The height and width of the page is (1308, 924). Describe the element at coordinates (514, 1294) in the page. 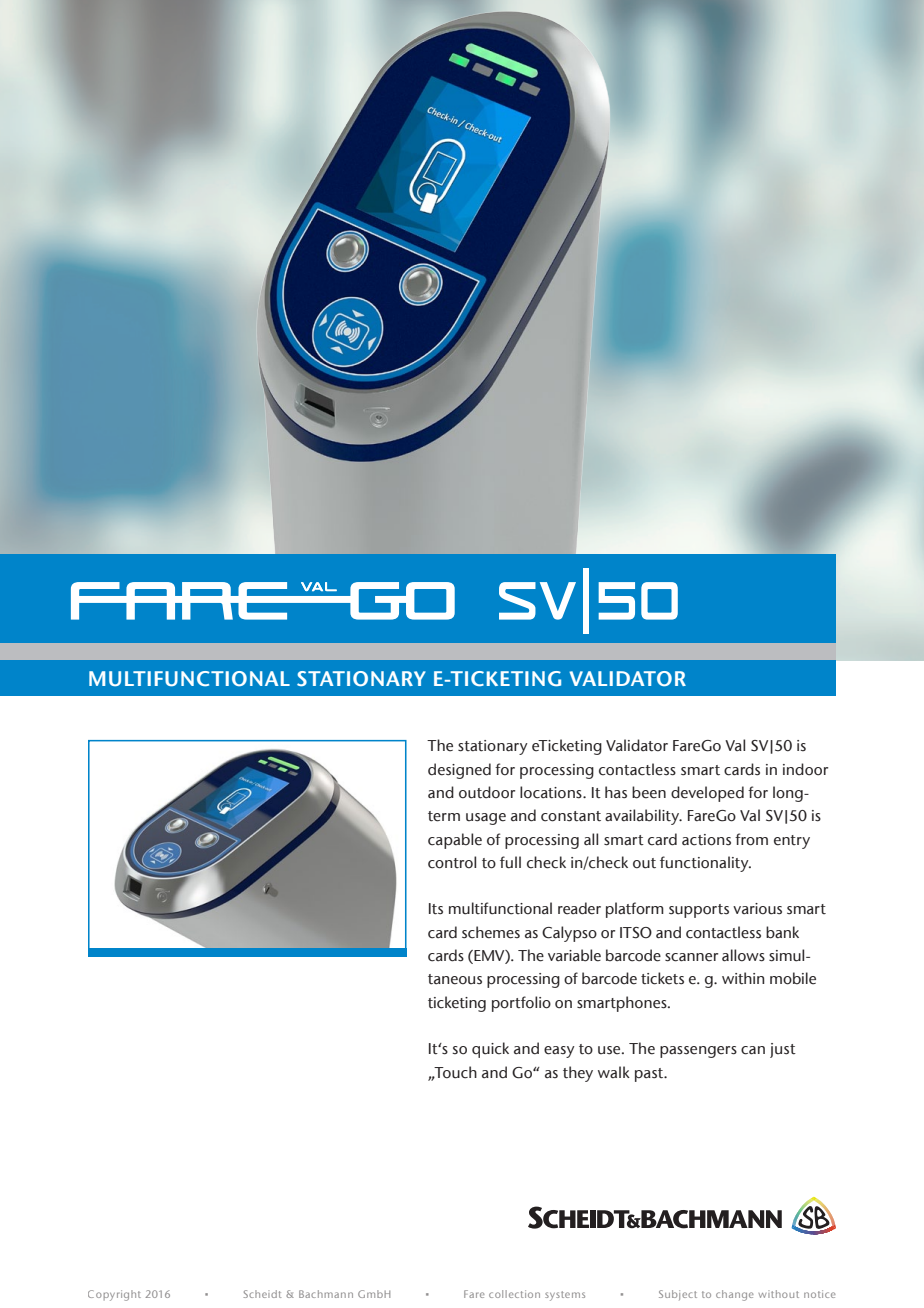

I see `collection` at that location.
